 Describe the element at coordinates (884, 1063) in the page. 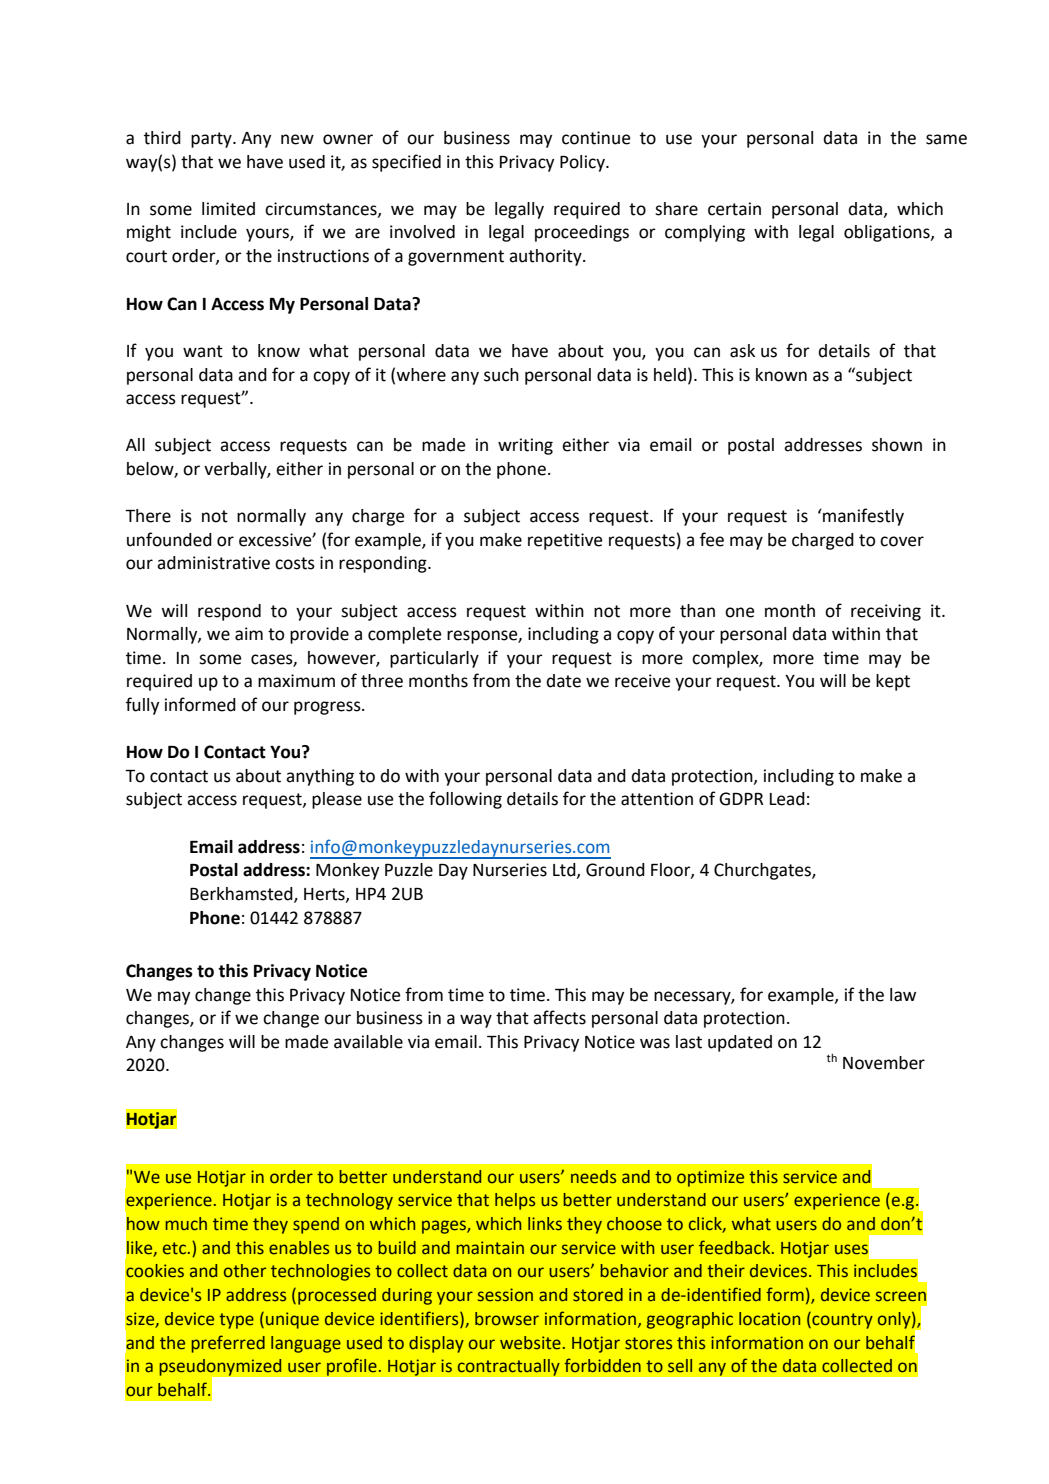

I see `November` at that location.
